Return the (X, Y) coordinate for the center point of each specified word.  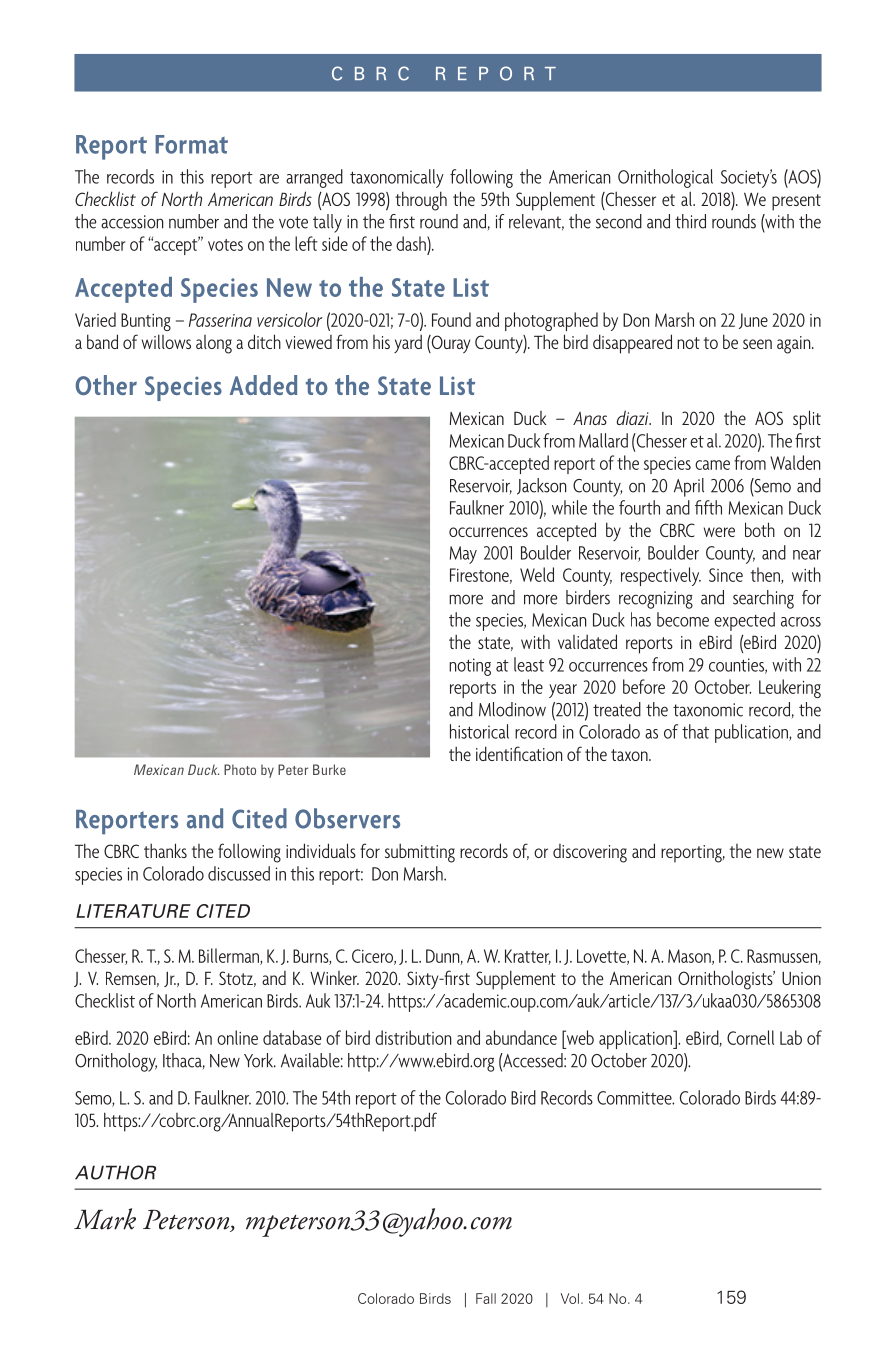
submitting (420, 853)
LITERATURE (133, 911)
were (719, 532)
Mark (105, 1219)
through (421, 201)
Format (191, 144)
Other (106, 385)
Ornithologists (726, 980)
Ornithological (665, 178)
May (463, 555)
